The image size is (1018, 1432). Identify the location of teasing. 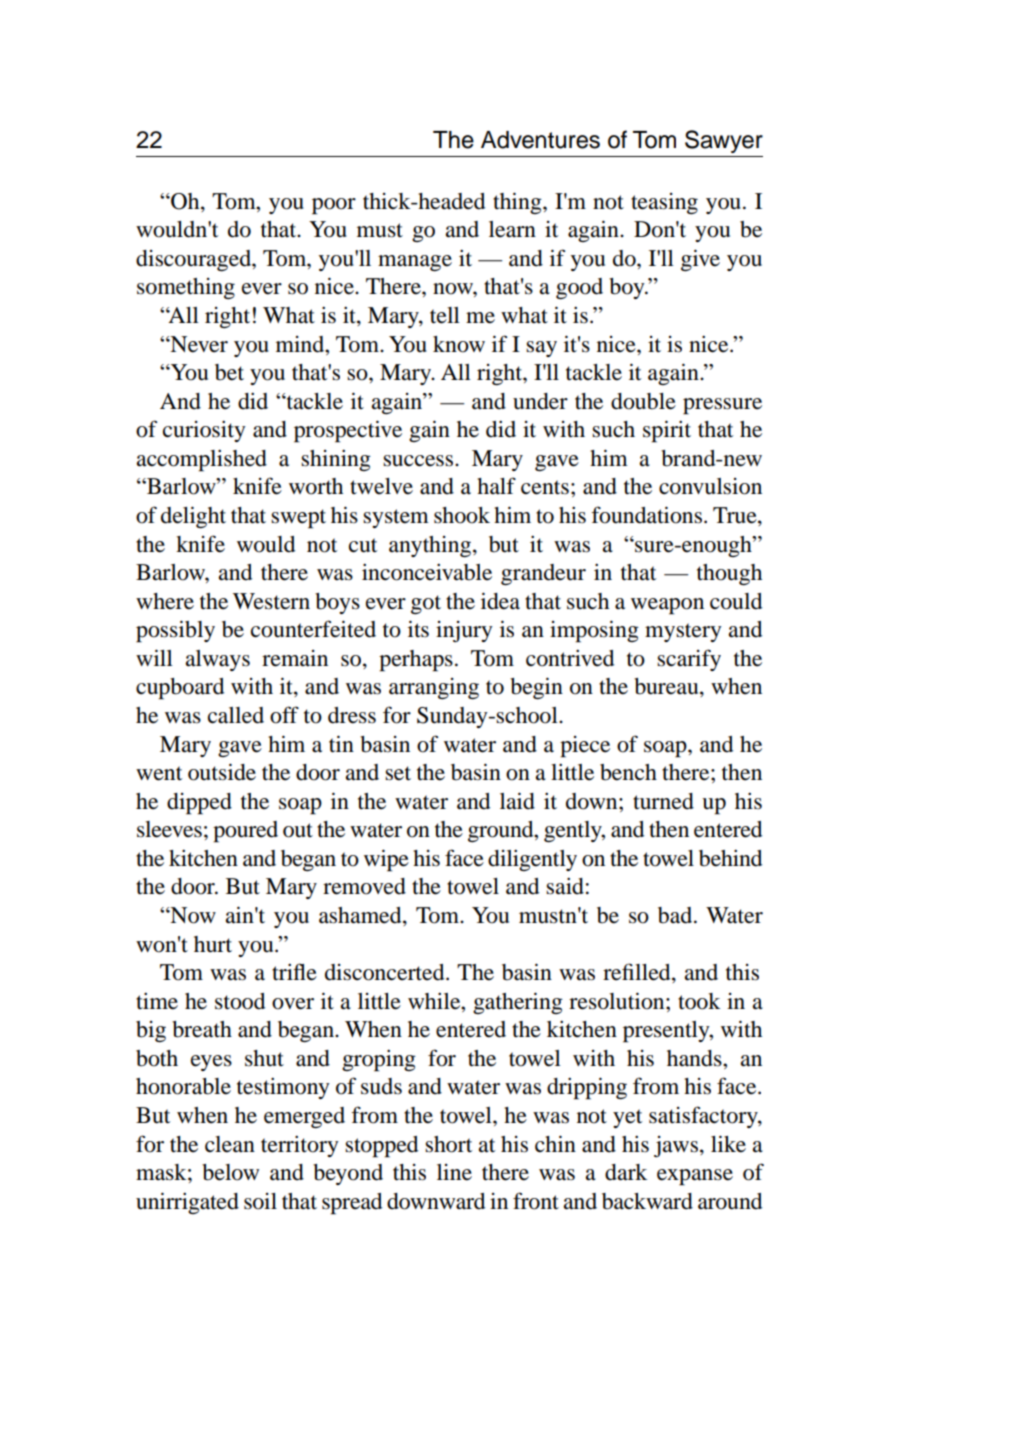
(664, 203).
